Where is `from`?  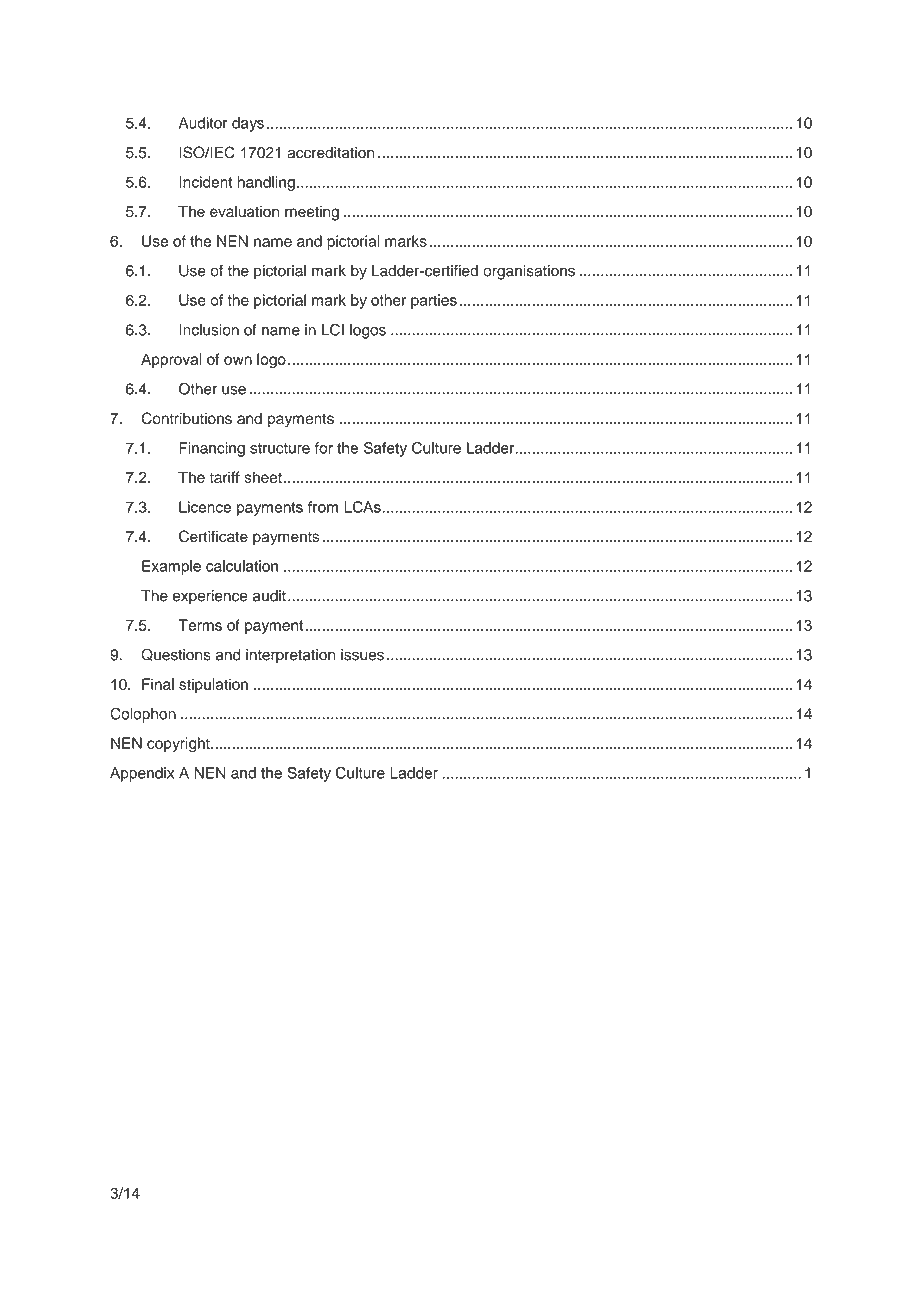 from is located at coordinates (323, 507).
